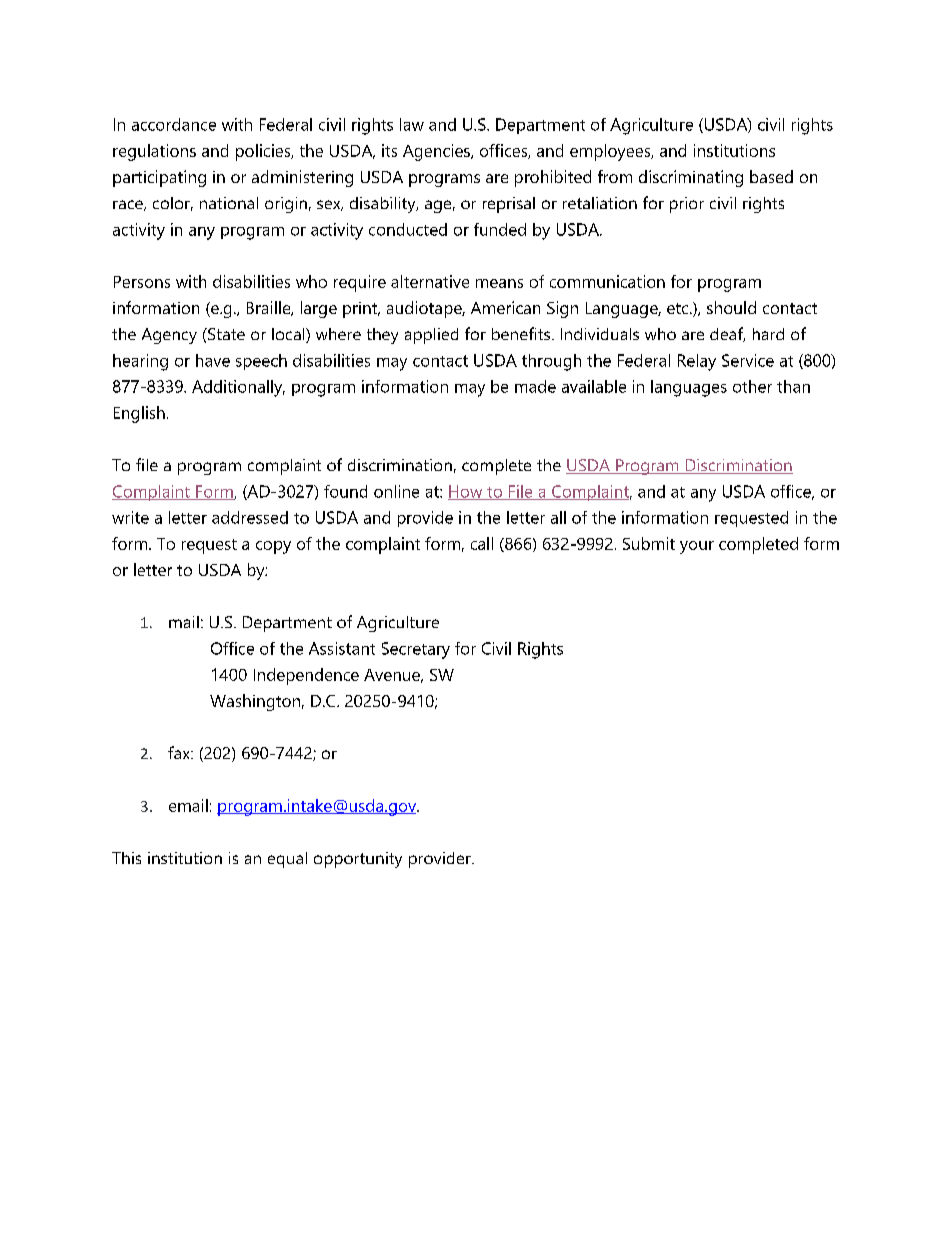  I want to click on equal, so click(287, 860).
